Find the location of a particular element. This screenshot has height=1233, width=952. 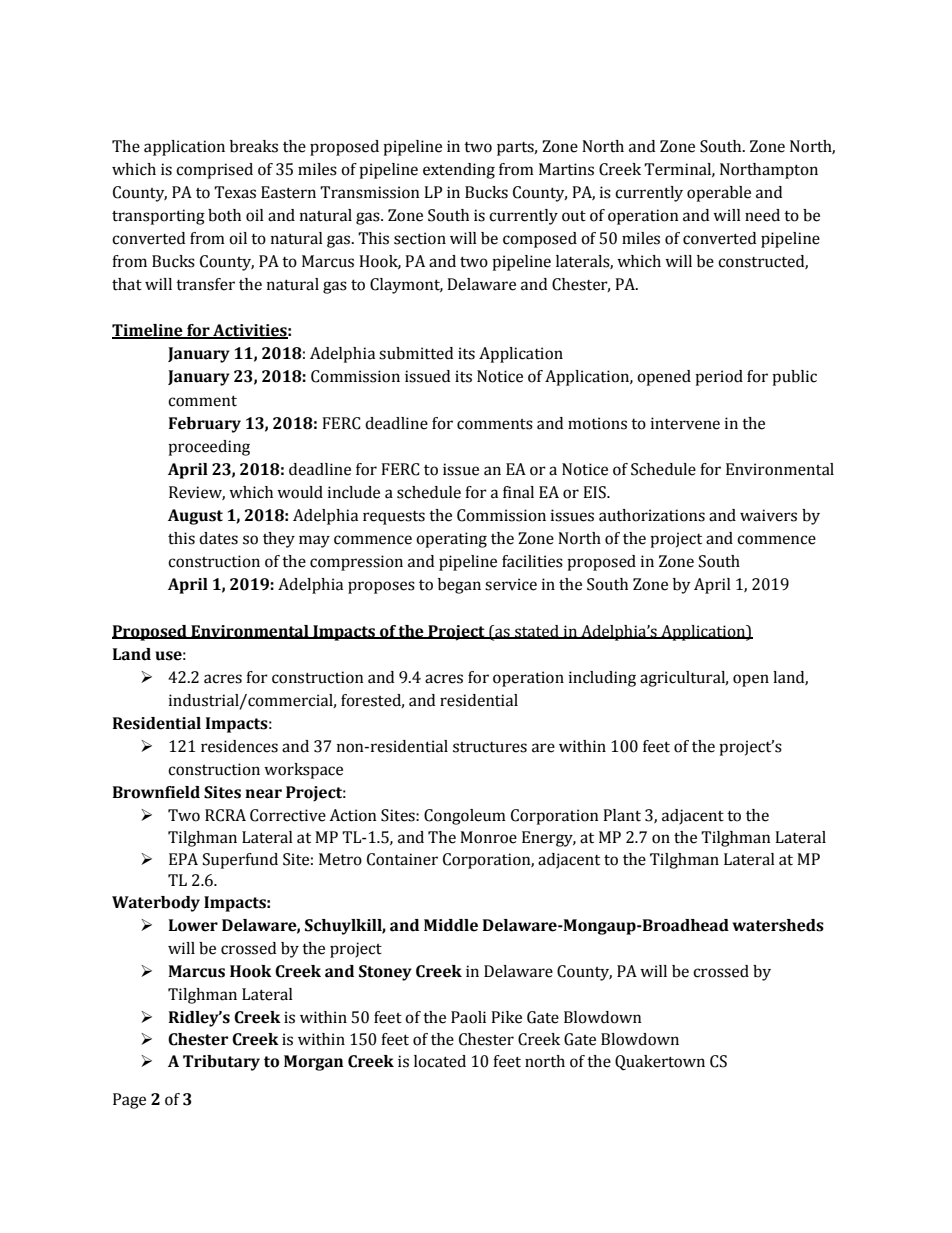

February is located at coordinates (205, 425).
